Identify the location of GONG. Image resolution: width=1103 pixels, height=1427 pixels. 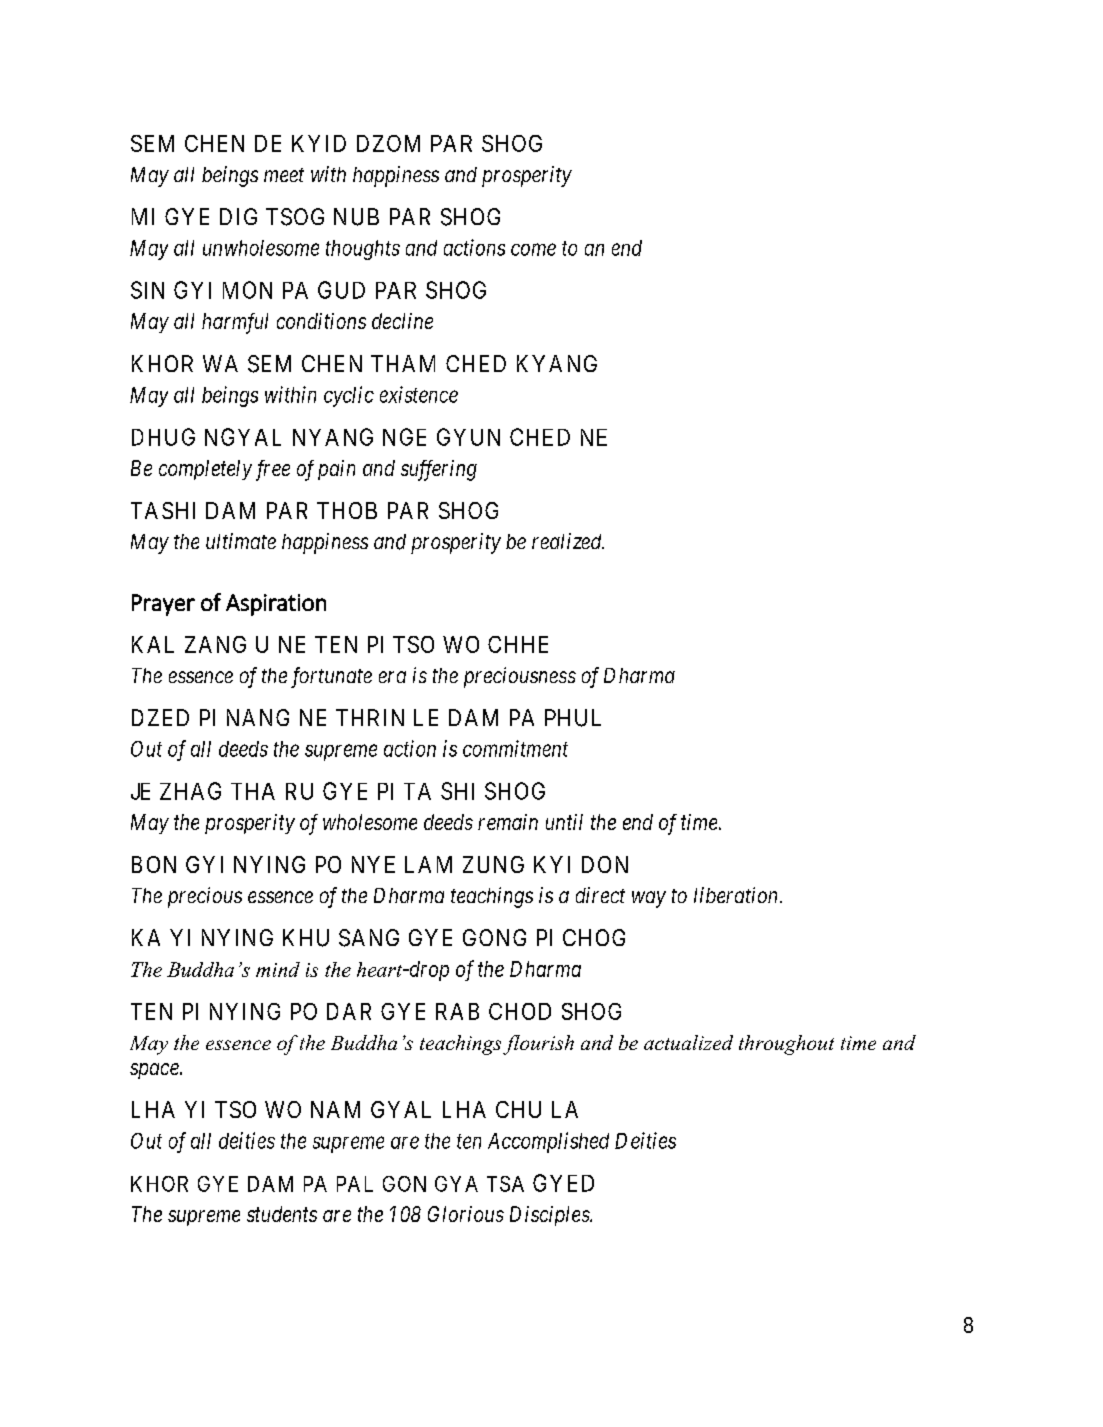
(494, 937).
